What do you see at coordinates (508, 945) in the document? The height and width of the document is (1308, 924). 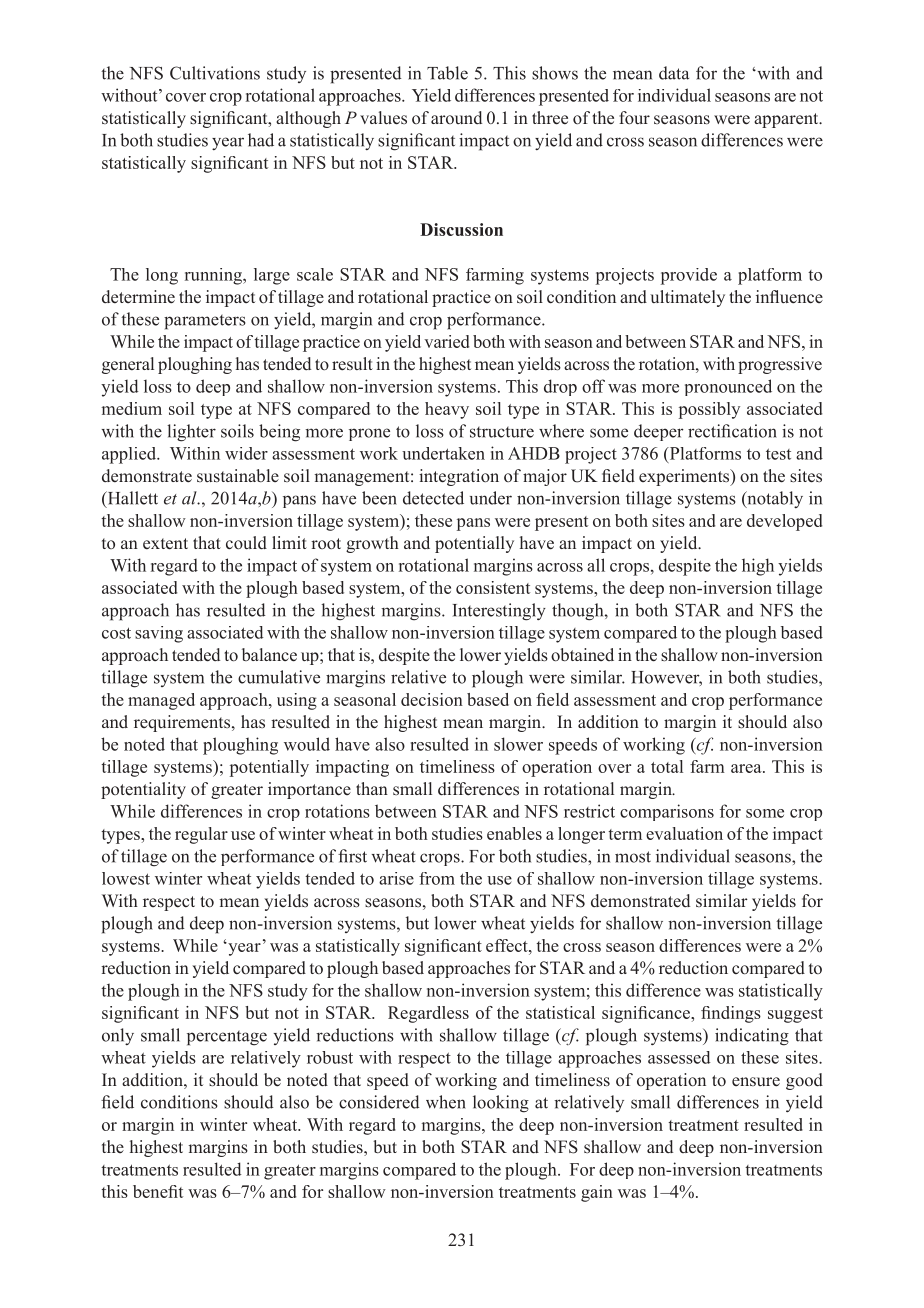 I see `effect` at bounding box center [508, 945].
